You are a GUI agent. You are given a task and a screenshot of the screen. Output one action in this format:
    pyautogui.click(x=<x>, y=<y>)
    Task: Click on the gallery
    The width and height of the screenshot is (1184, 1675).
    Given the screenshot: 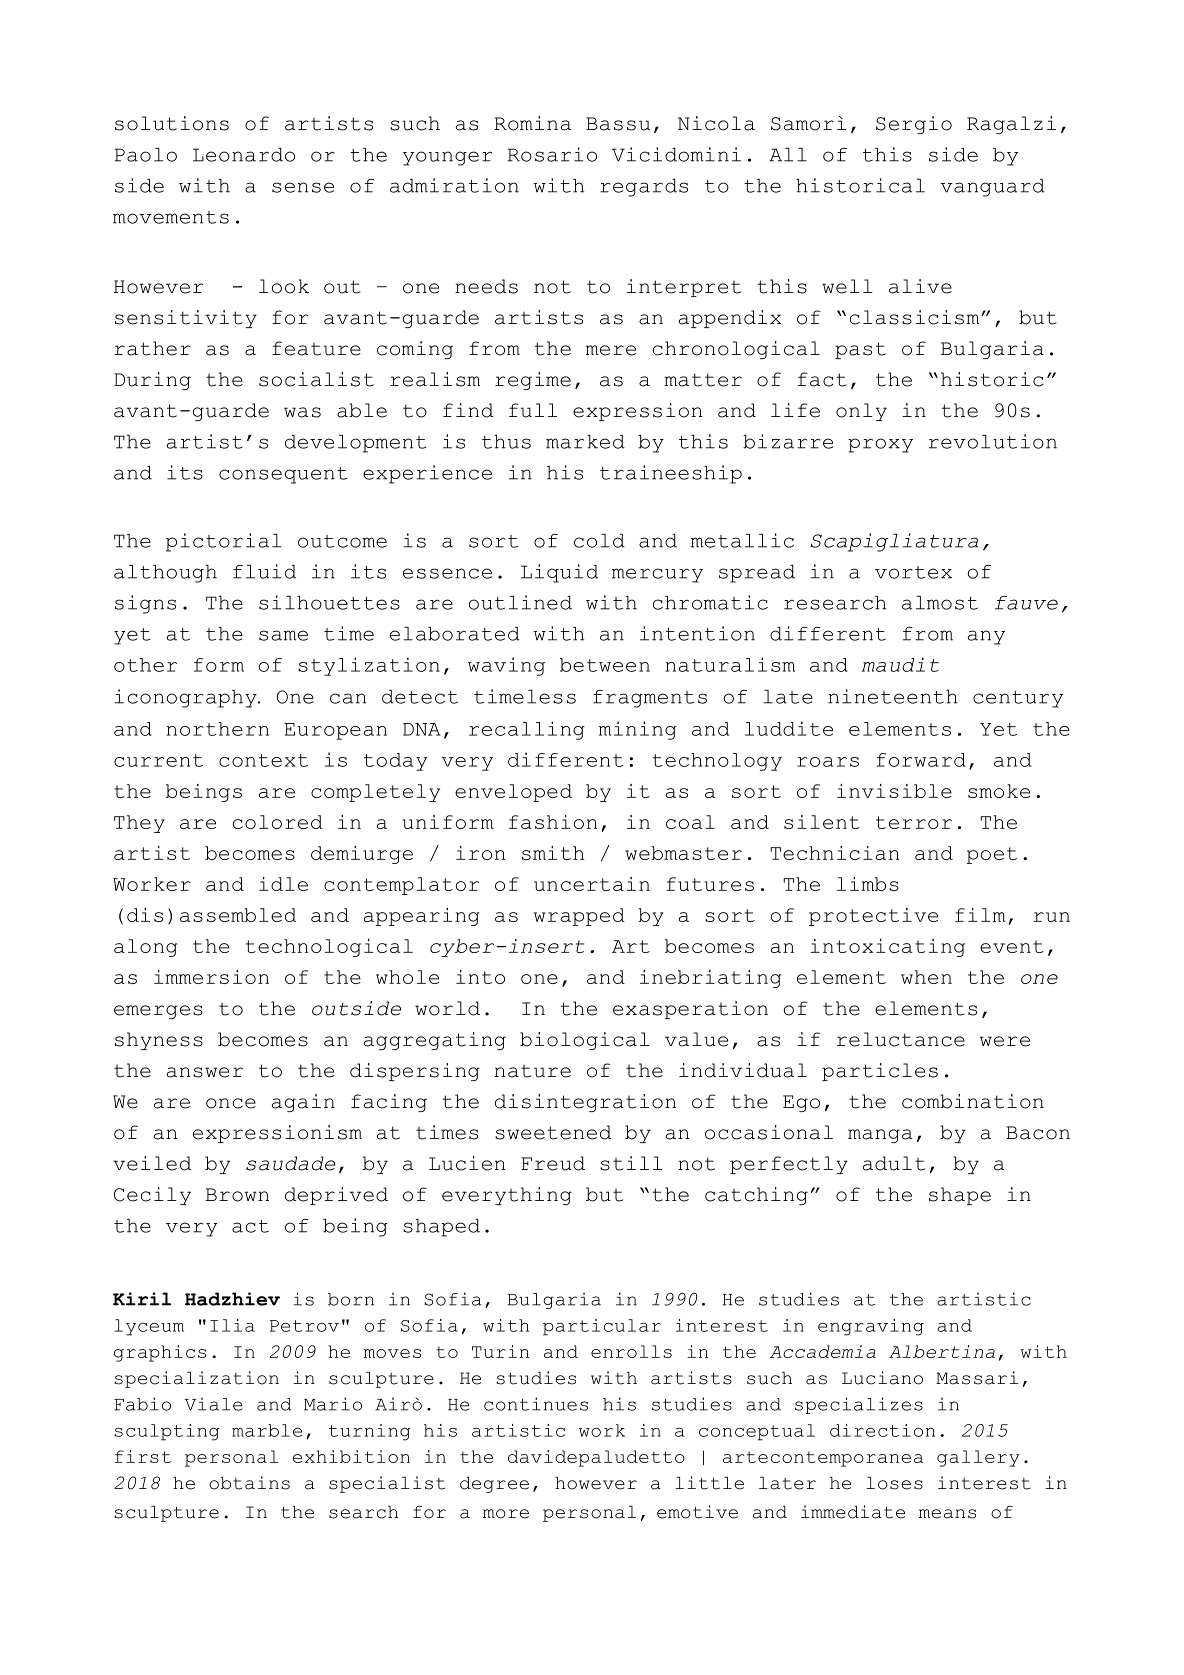 What is the action you would take?
    pyautogui.click(x=978, y=1458)
